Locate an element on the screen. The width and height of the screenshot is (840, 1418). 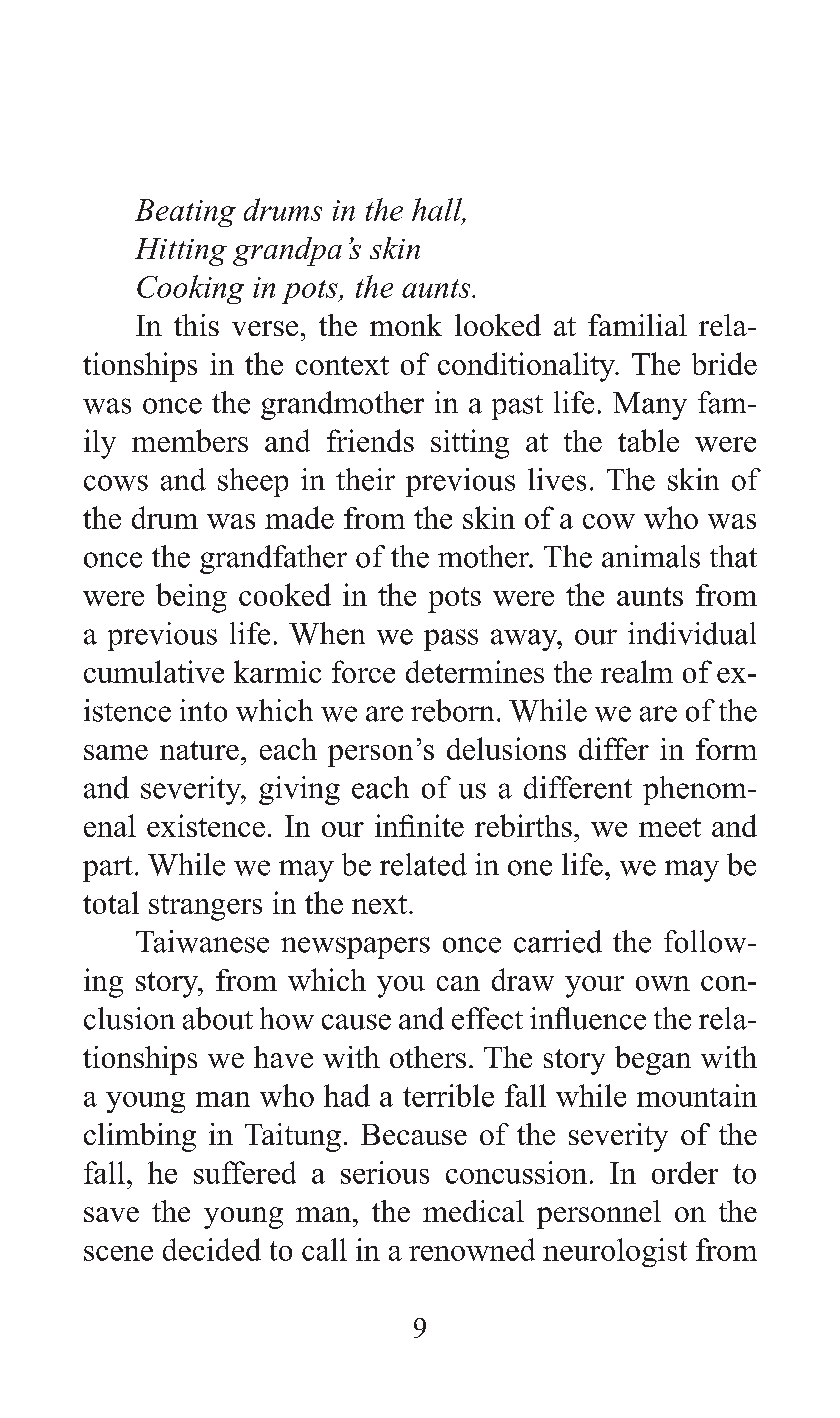
pass is located at coordinates (451, 640).
